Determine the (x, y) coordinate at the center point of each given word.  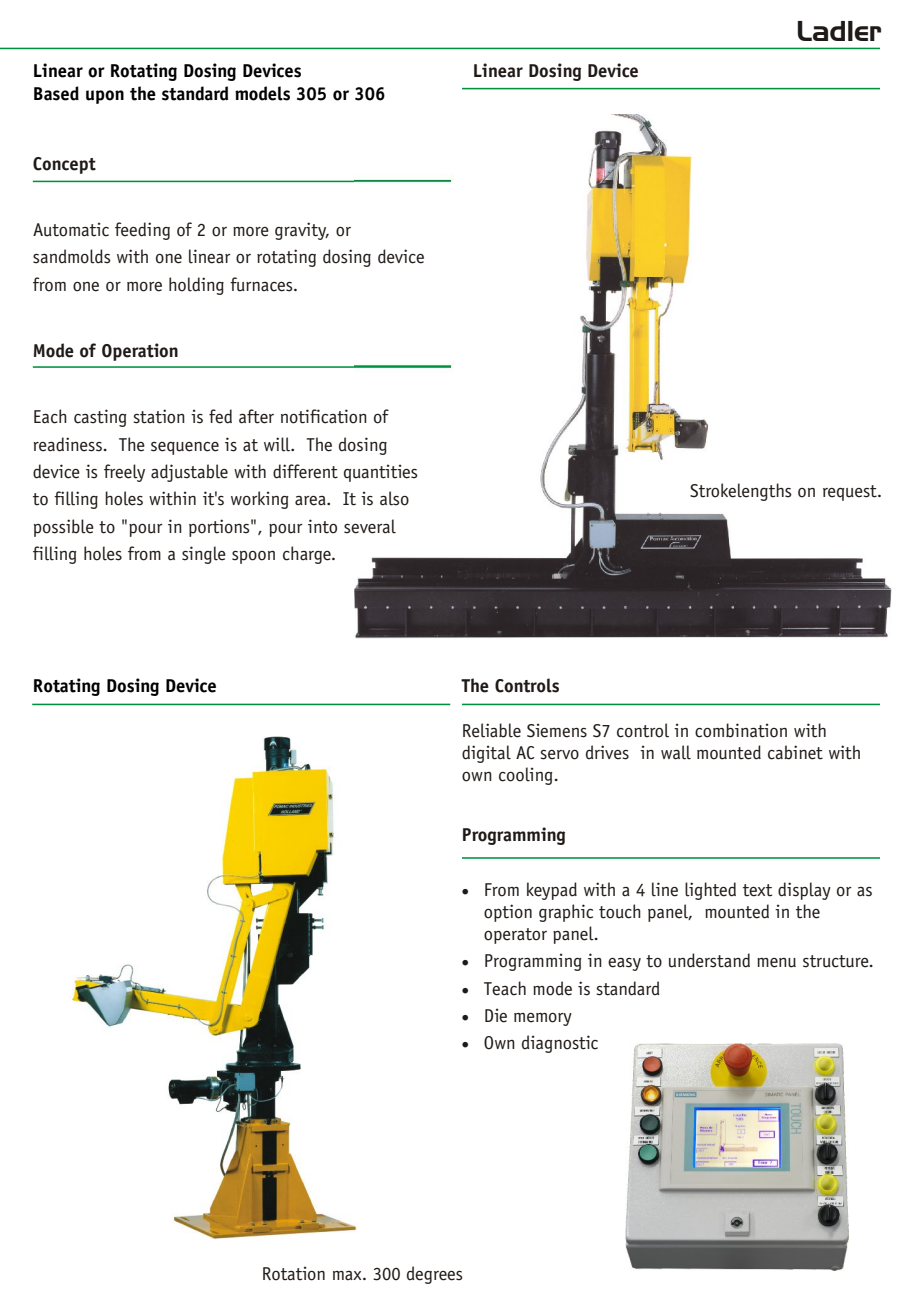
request (851, 493)
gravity (301, 231)
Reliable (492, 730)
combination (741, 730)
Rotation (294, 1273)
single (204, 555)
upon (105, 97)
